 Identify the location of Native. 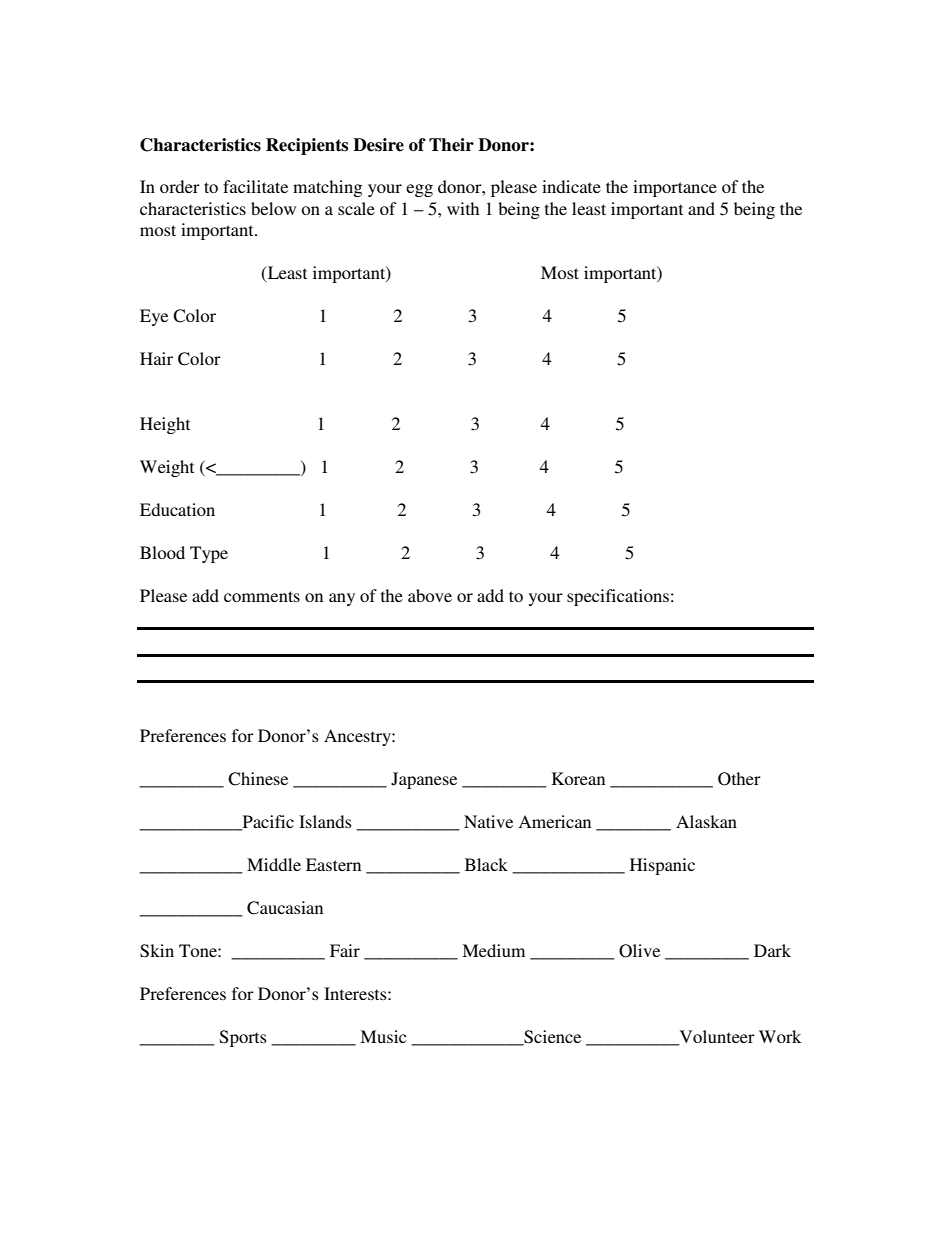
(488, 821).
